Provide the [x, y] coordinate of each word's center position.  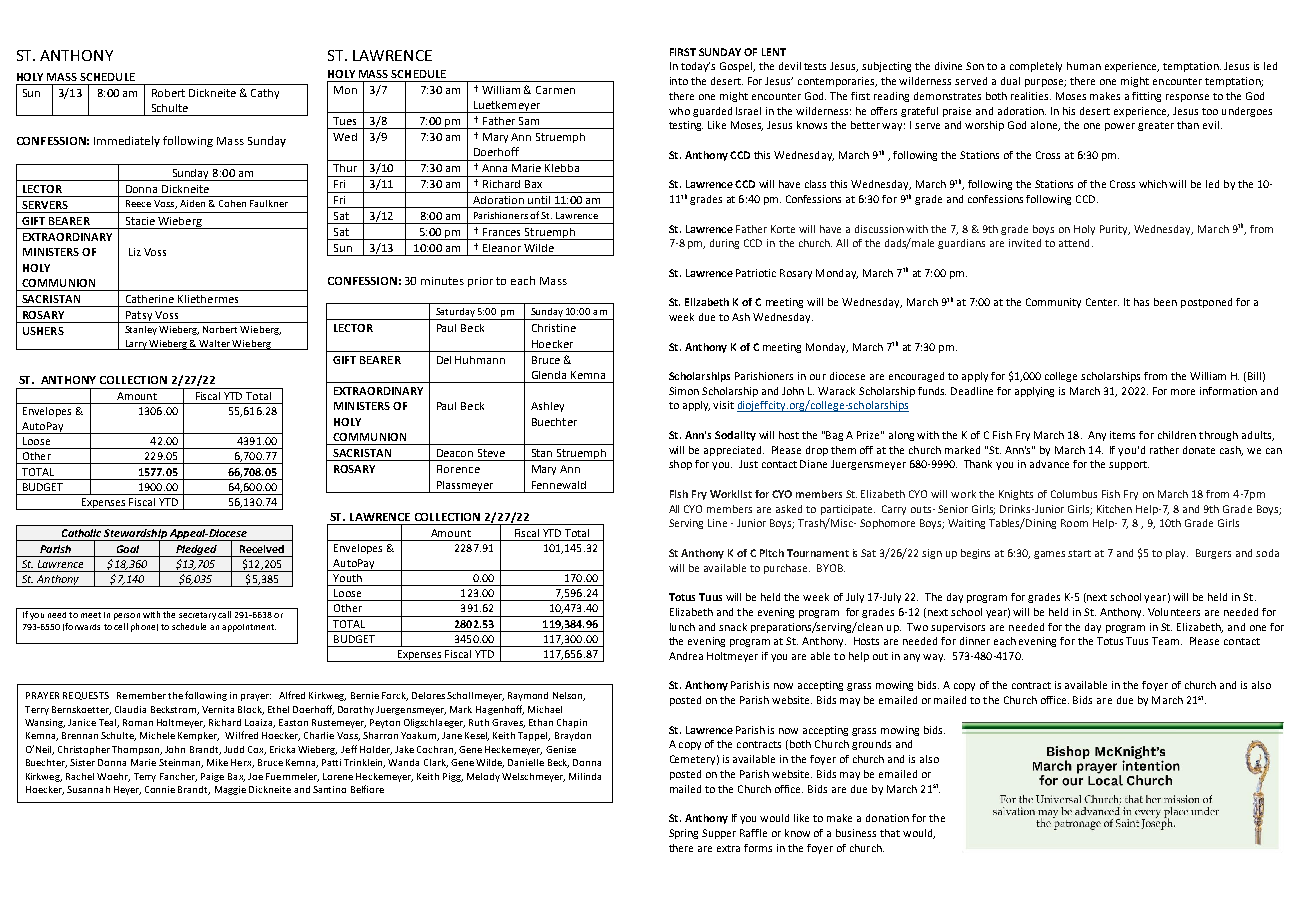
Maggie [230, 790]
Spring [683, 834]
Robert [168, 93]
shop [680, 465]
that [890, 833]
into [679, 81]
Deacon [455, 453]
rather [1164, 450]
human [1084, 66]
